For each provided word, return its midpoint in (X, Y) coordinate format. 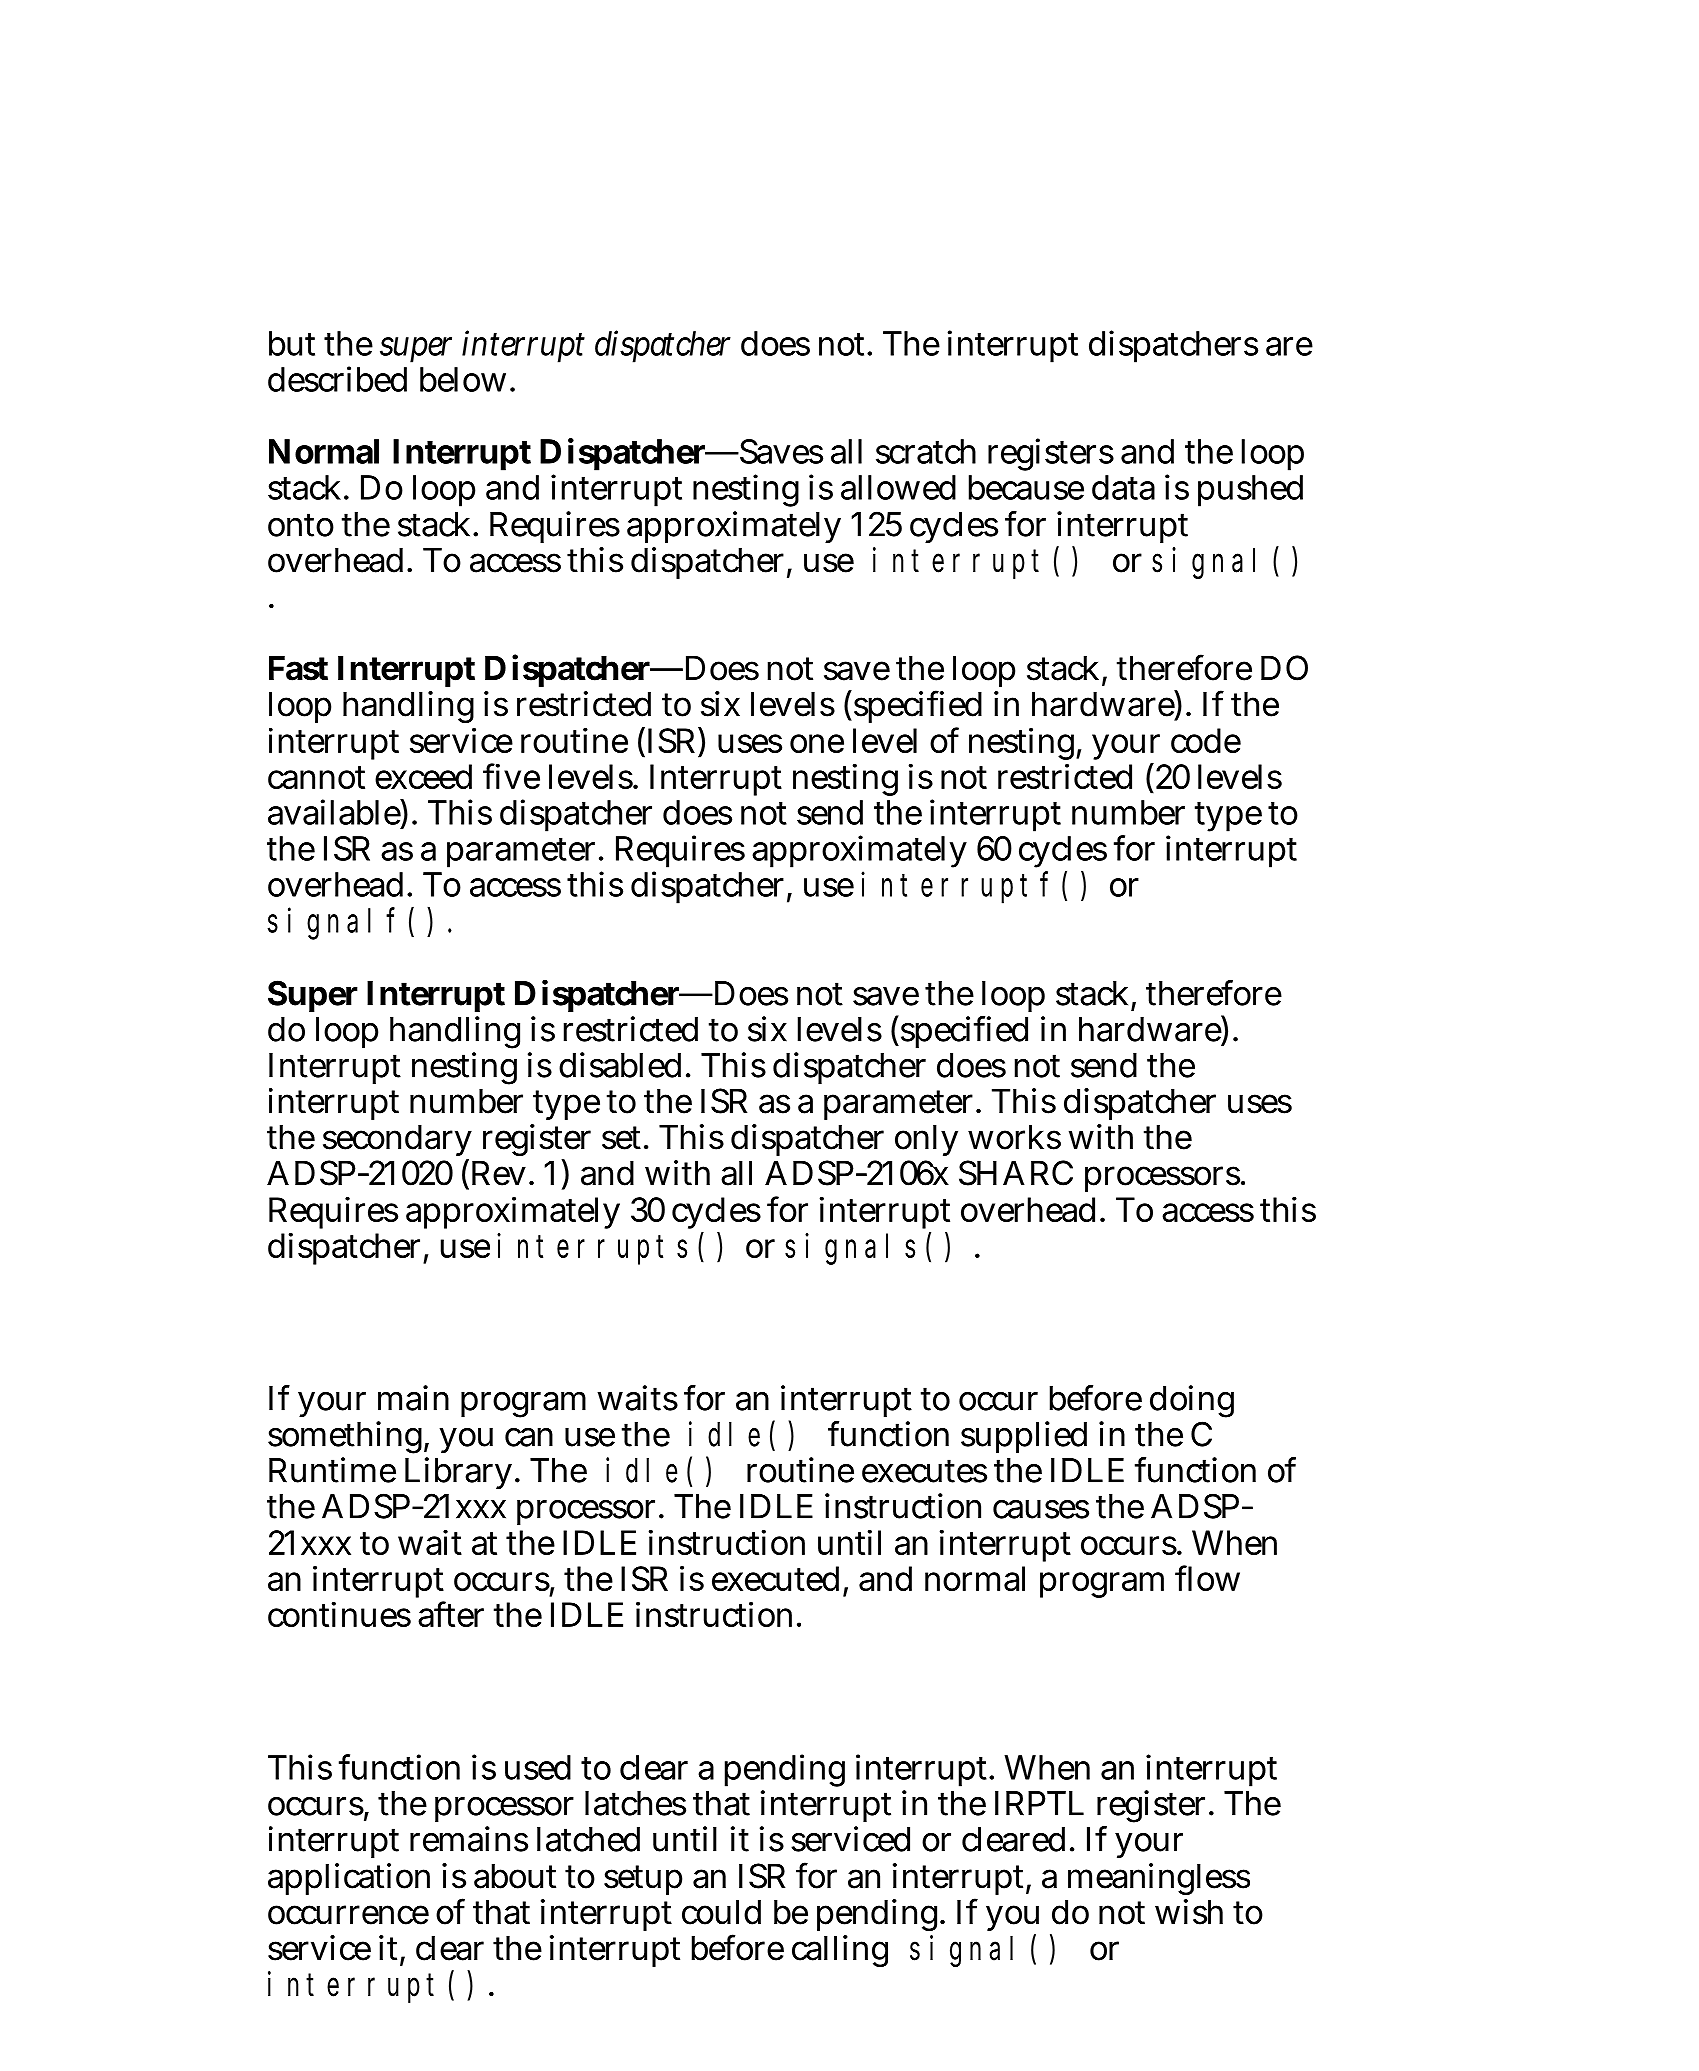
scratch (926, 451)
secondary (397, 1142)
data (1123, 487)
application (349, 1879)
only (926, 1140)
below (463, 379)
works (1014, 1137)
